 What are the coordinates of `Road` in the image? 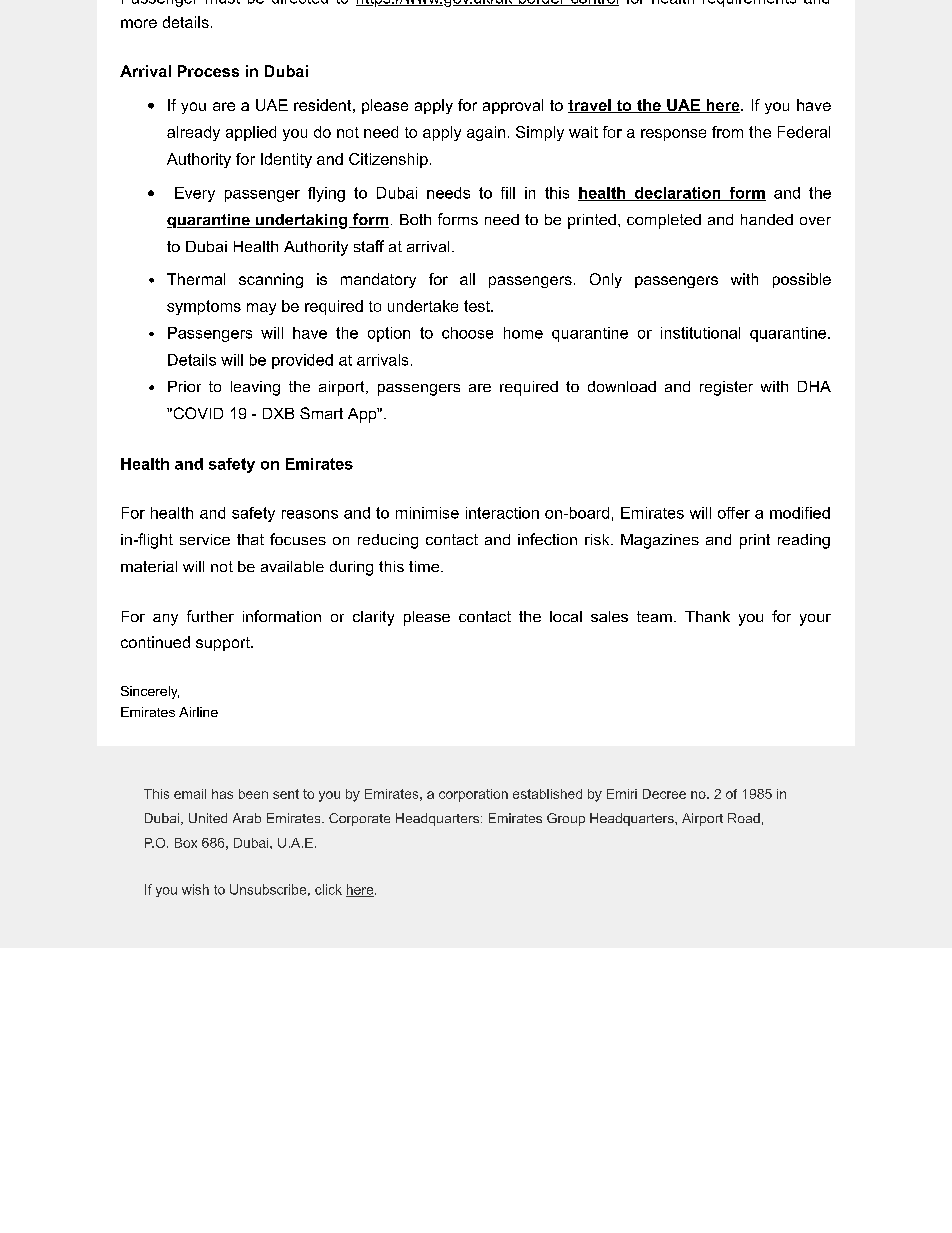 It's located at (744, 818).
